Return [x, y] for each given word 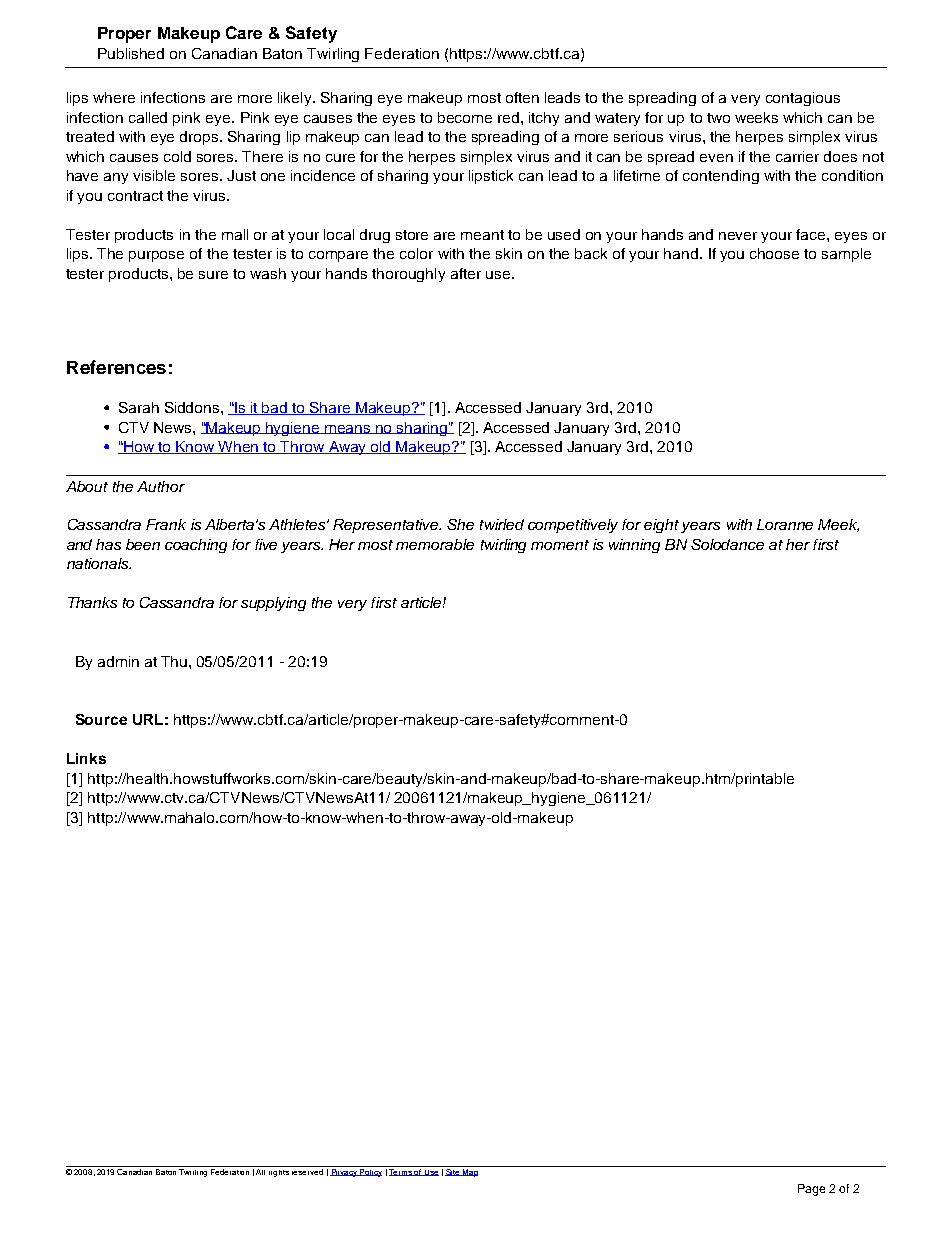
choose [774, 253]
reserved [308, 1170]
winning [634, 546]
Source [101, 719]
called [148, 117]
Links [86, 758]
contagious [803, 99]
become [465, 117]
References [116, 367]
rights [279, 1171]
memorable [435, 544]
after [466, 273]
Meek [838, 525]
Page [811, 1190]
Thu [174, 661]
